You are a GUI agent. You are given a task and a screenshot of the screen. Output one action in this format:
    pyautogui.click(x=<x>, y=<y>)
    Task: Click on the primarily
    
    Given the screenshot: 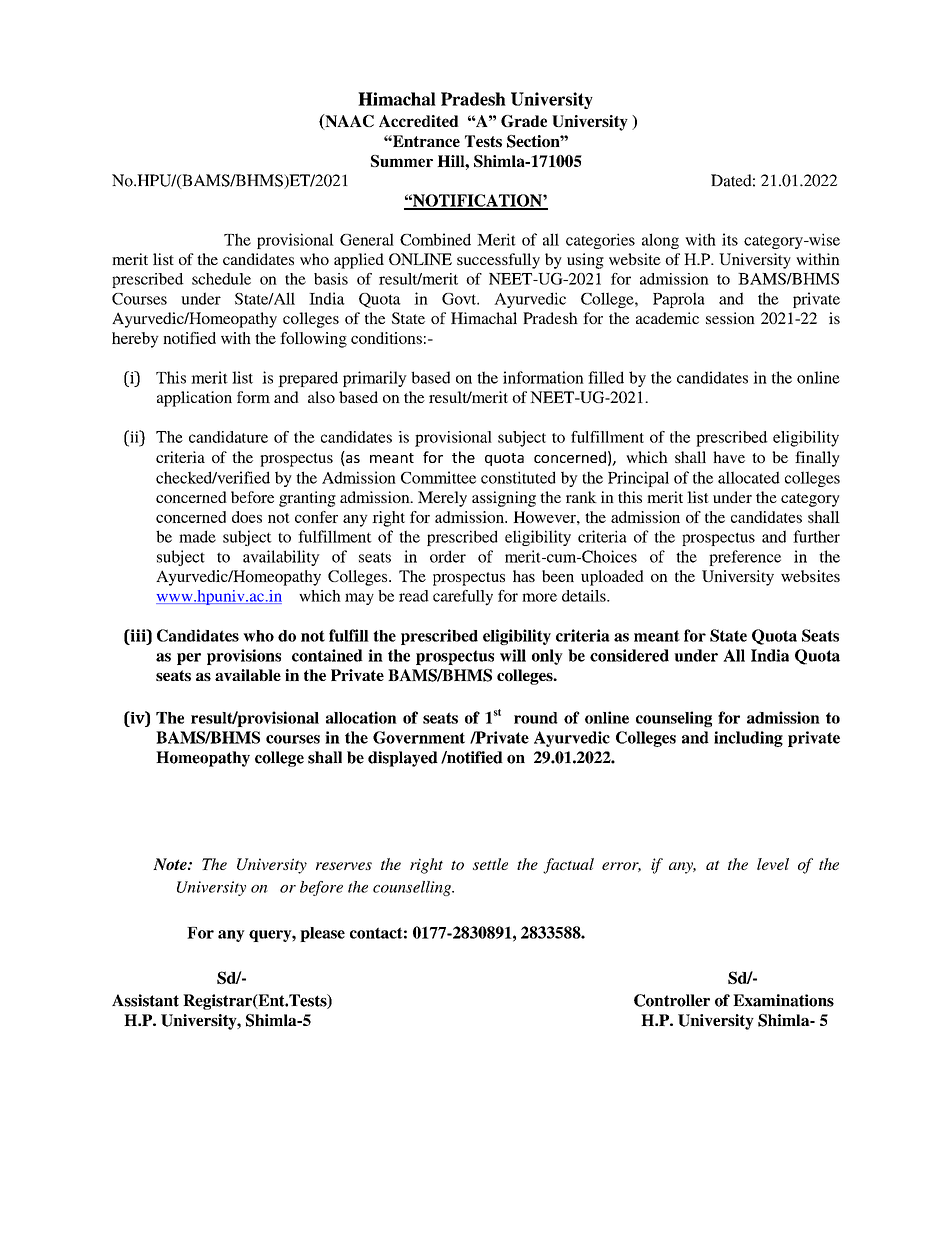 What is the action you would take?
    pyautogui.click(x=375, y=379)
